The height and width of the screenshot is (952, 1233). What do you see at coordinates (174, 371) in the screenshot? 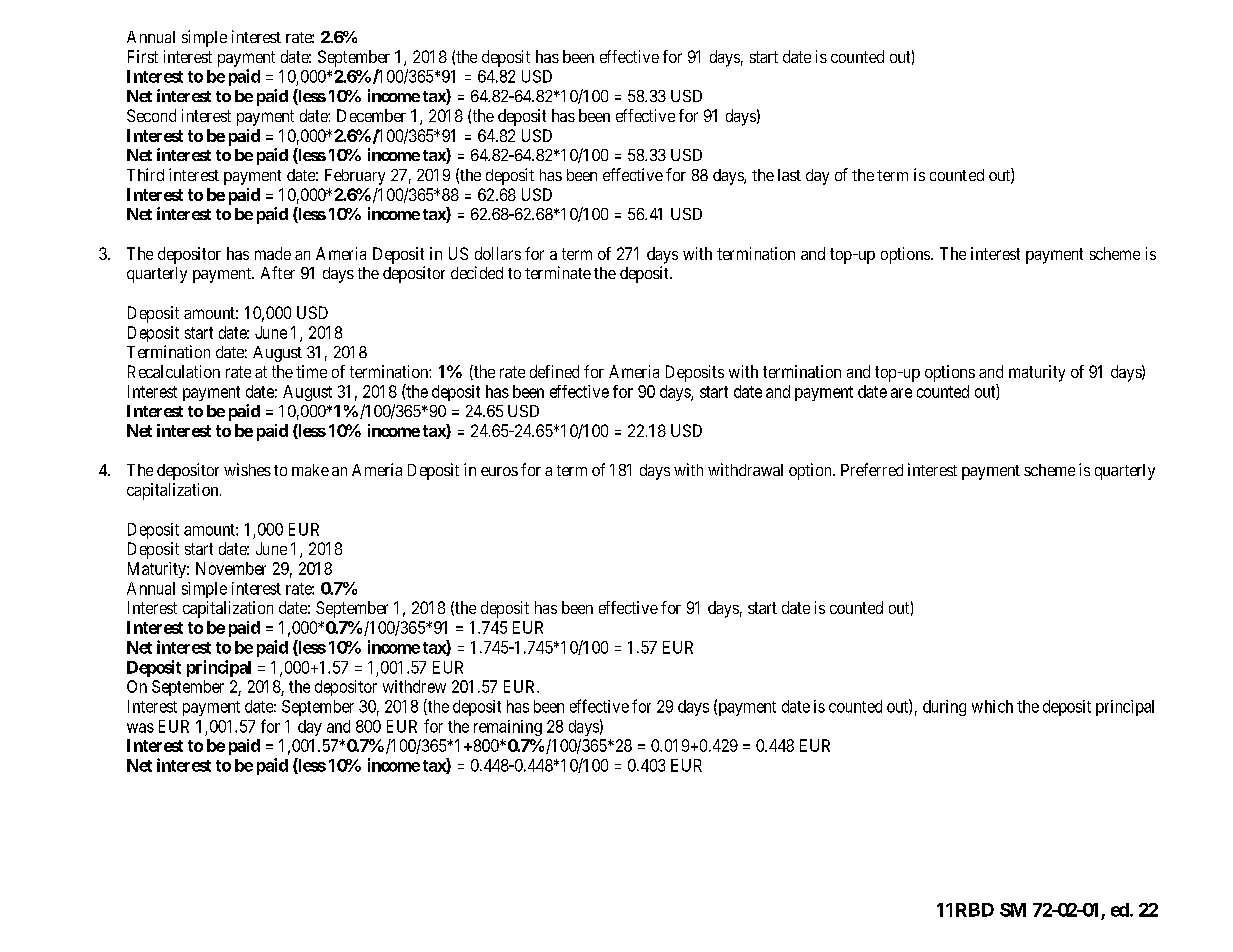
I see `Recalculation` at bounding box center [174, 371].
